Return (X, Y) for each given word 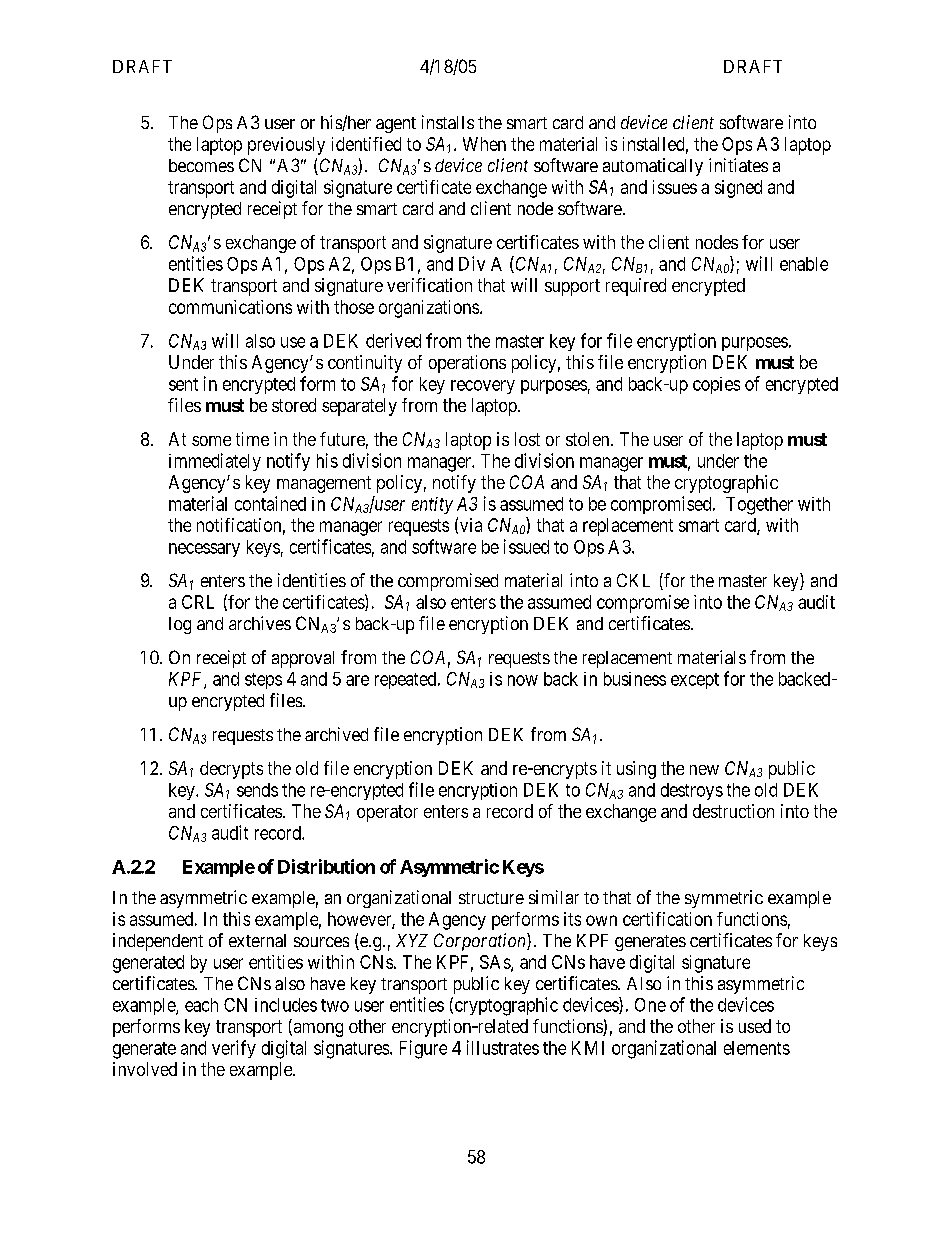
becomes (201, 165)
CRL (198, 602)
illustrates (503, 1047)
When (484, 144)
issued (526, 546)
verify (234, 1049)
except (695, 681)
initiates (738, 165)
